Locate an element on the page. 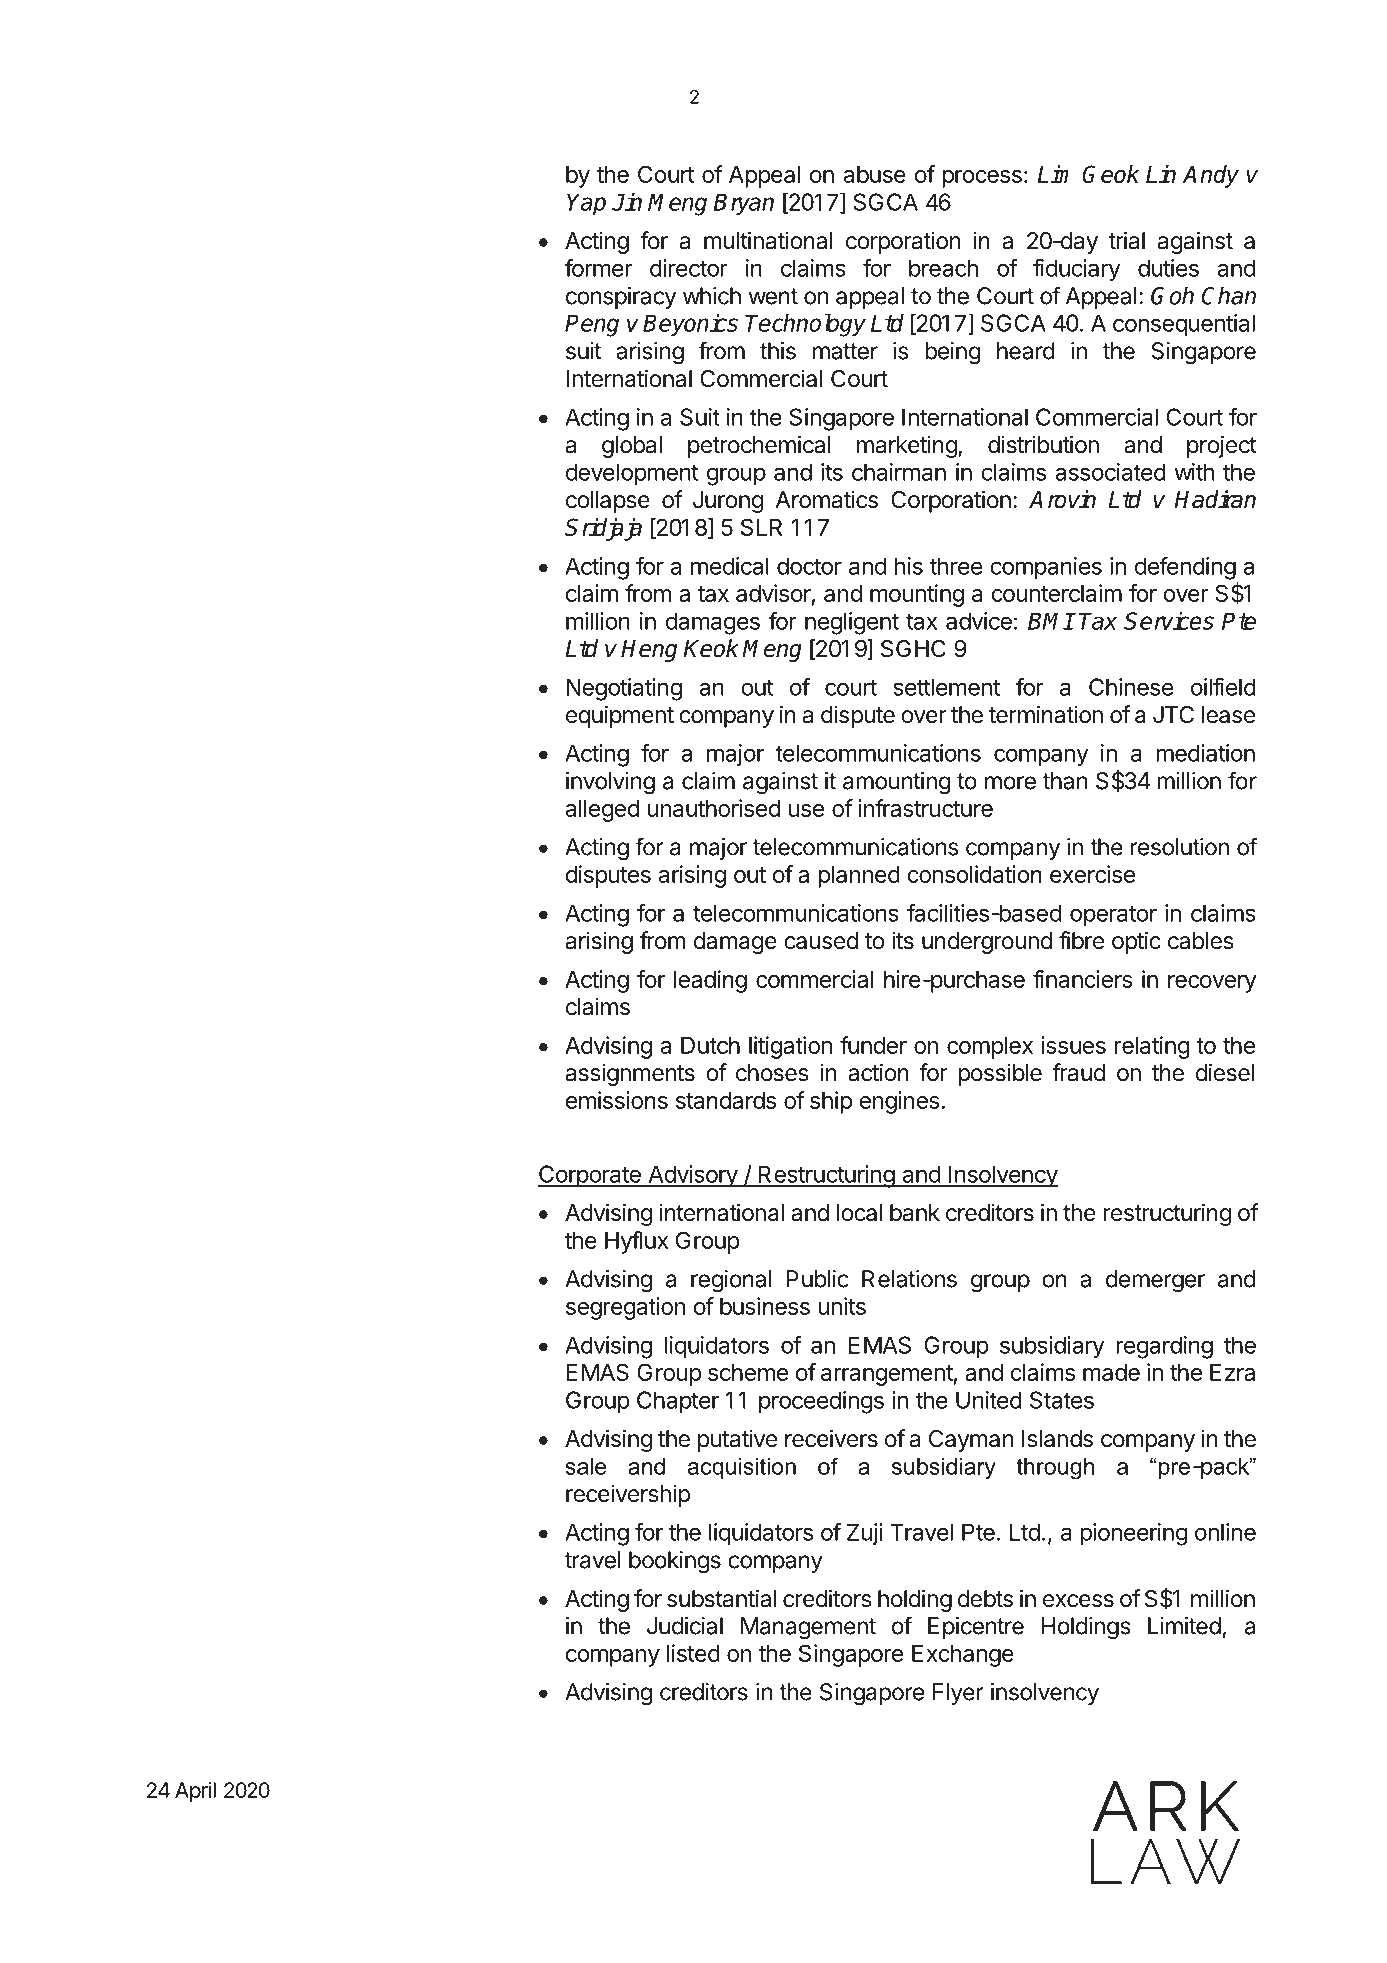 The width and height of the document is (1387, 1963). regarding is located at coordinates (1164, 1347).
